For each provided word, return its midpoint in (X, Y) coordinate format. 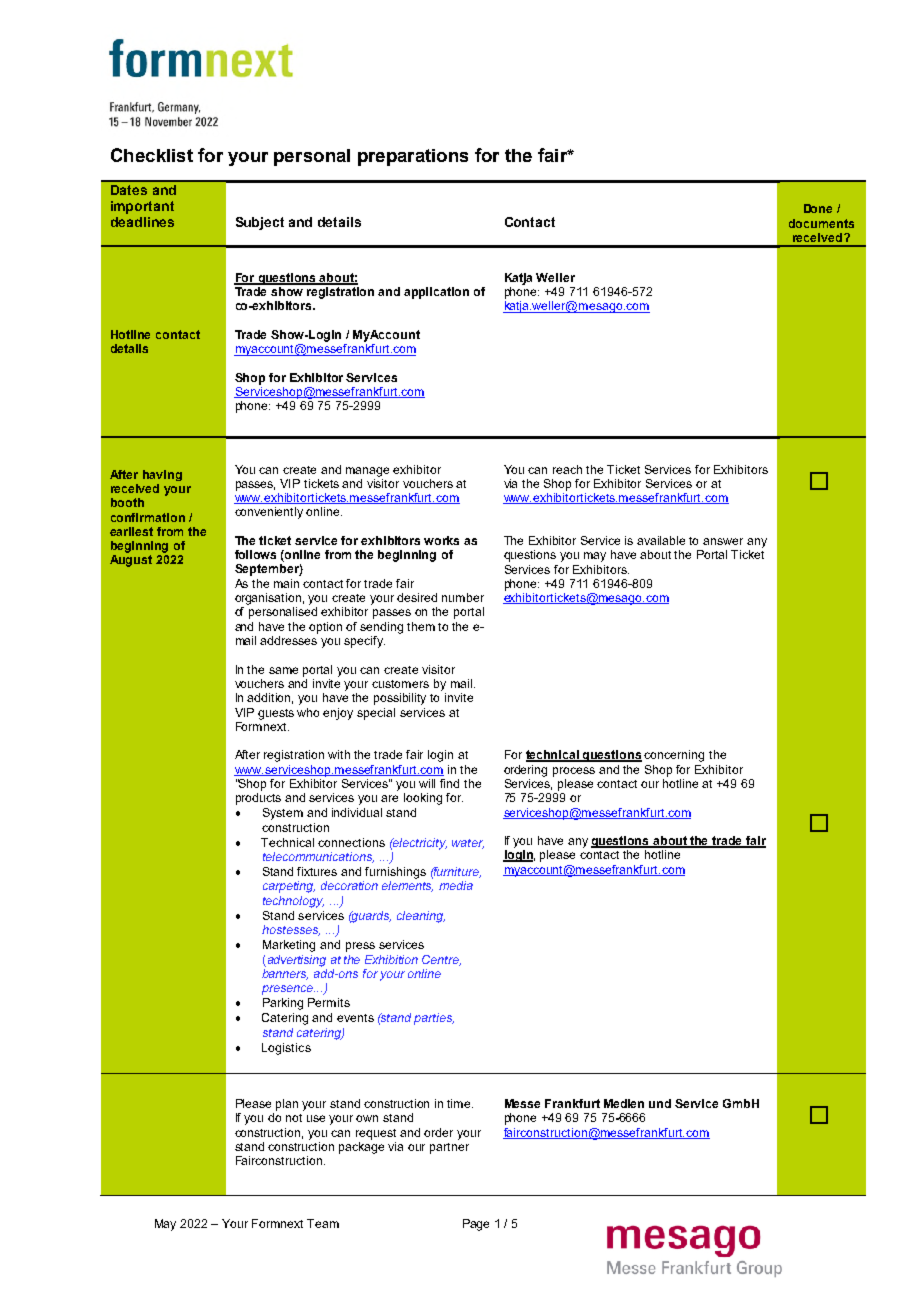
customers (400, 684)
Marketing (289, 946)
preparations (413, 157)
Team (323, 1223)
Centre (441, 960)
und (660, 1103)
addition (270, 698)
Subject (260, 223)
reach (567, 469)
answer (723, 541)
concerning (674, 756)
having (162, 475)
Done (818, 208)
